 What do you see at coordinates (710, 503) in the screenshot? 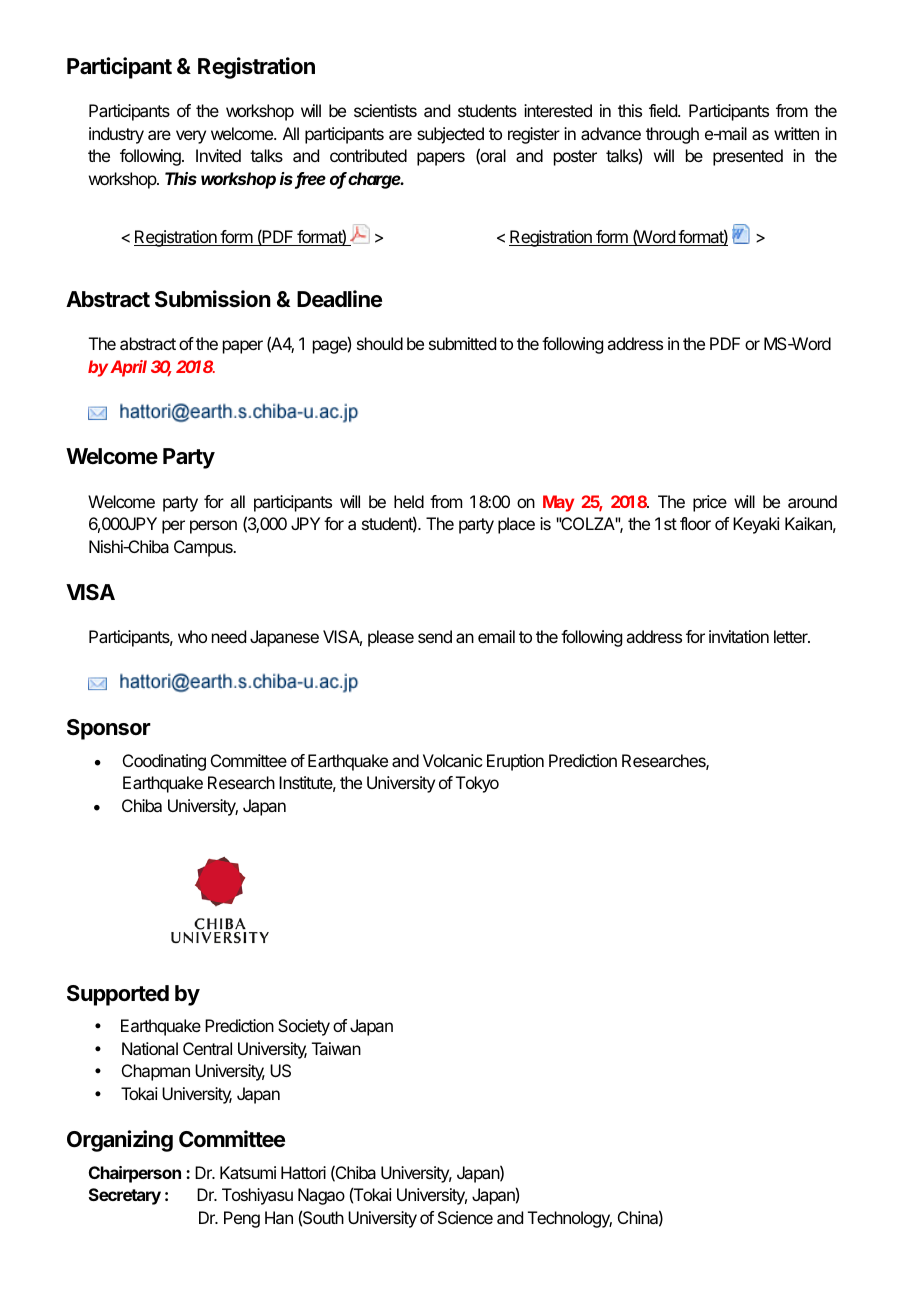
I see `price` at bounding box center [710, 503].
